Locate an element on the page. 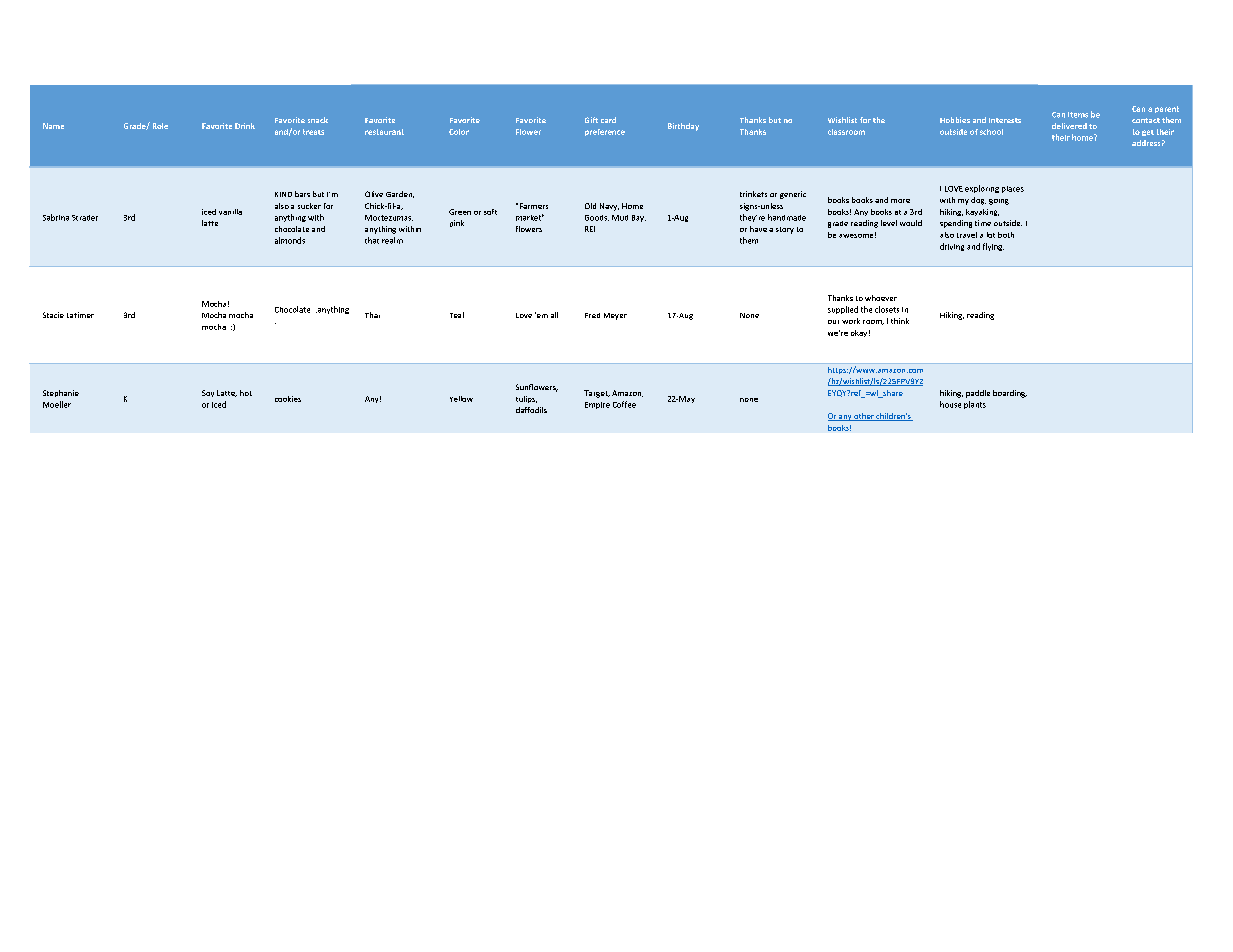  Fred is located at coordinates (592, 315).
